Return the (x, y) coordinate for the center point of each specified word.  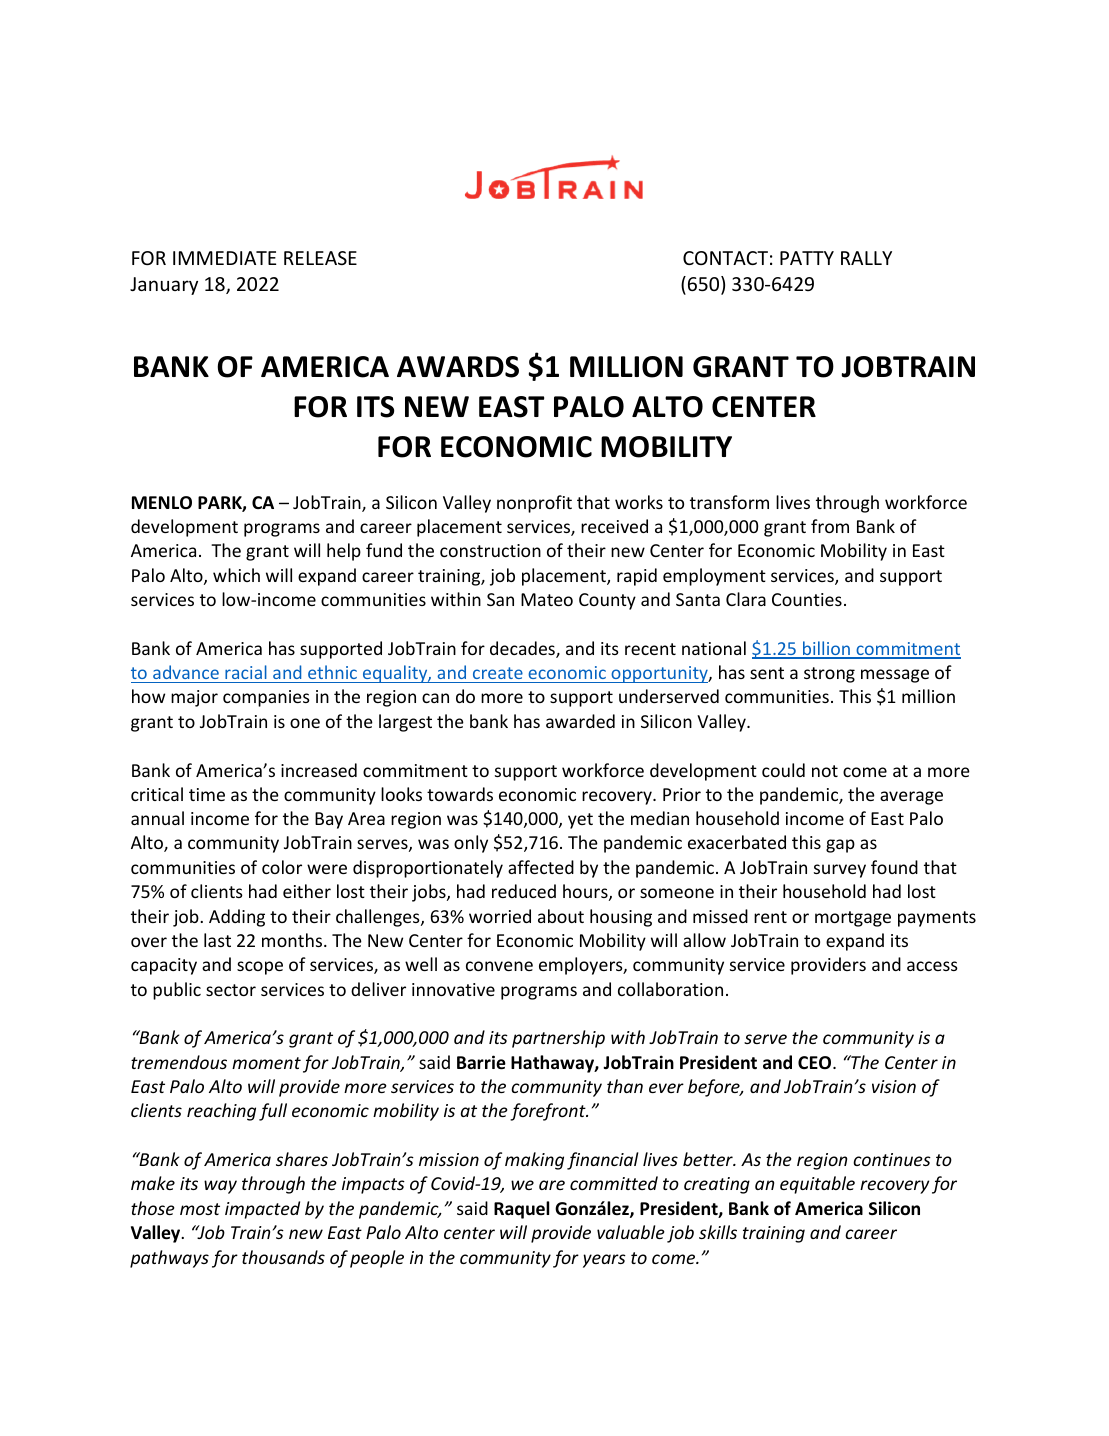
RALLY (866, 258)
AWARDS (458, 367)
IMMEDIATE (224, 258)
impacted (262, 1210)
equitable (817, 1185)
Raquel (521, 1210)
